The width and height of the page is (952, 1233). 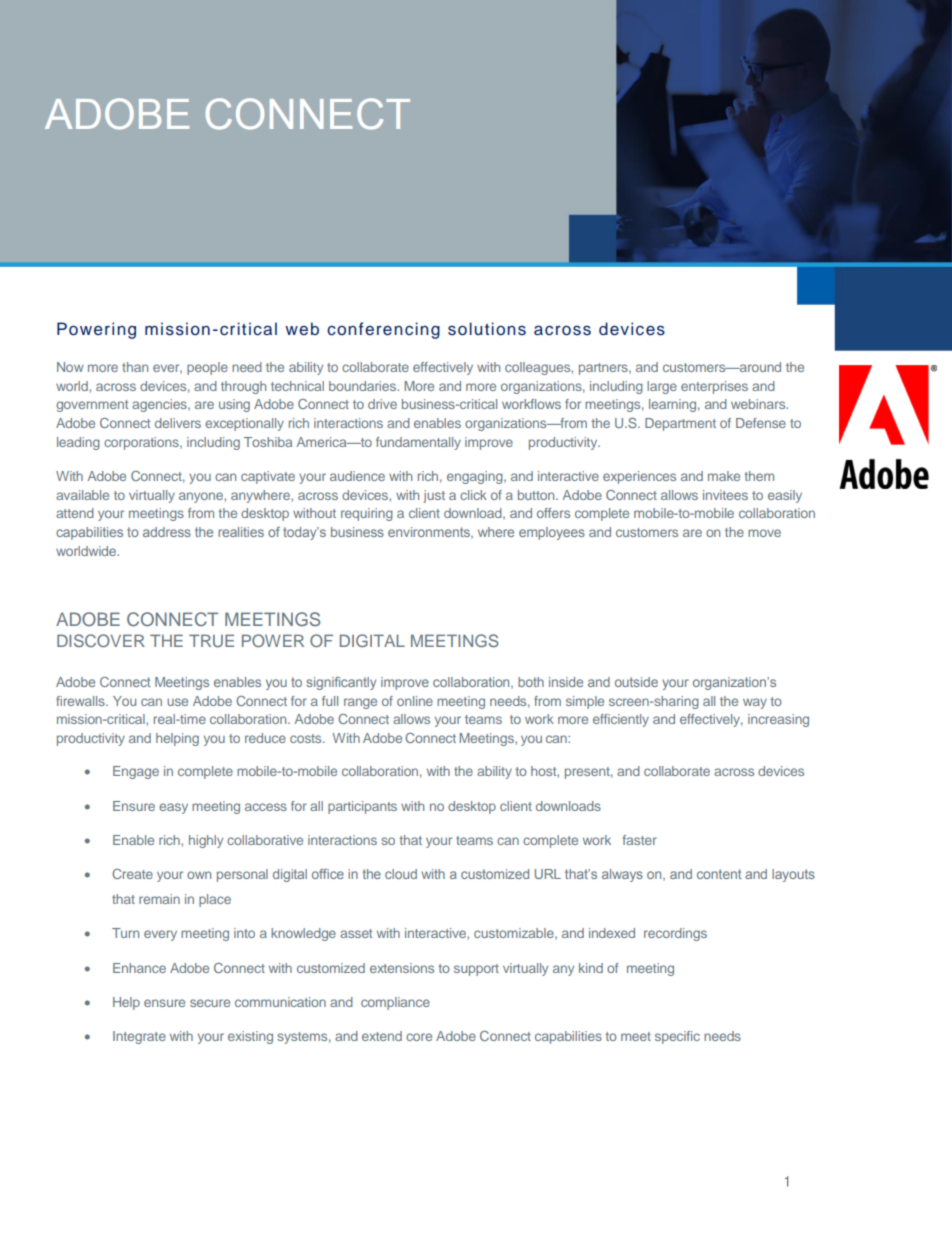 What do you see at coordinates (531, 682) in the page?
I see `both` at bounding box center [531, 682].
